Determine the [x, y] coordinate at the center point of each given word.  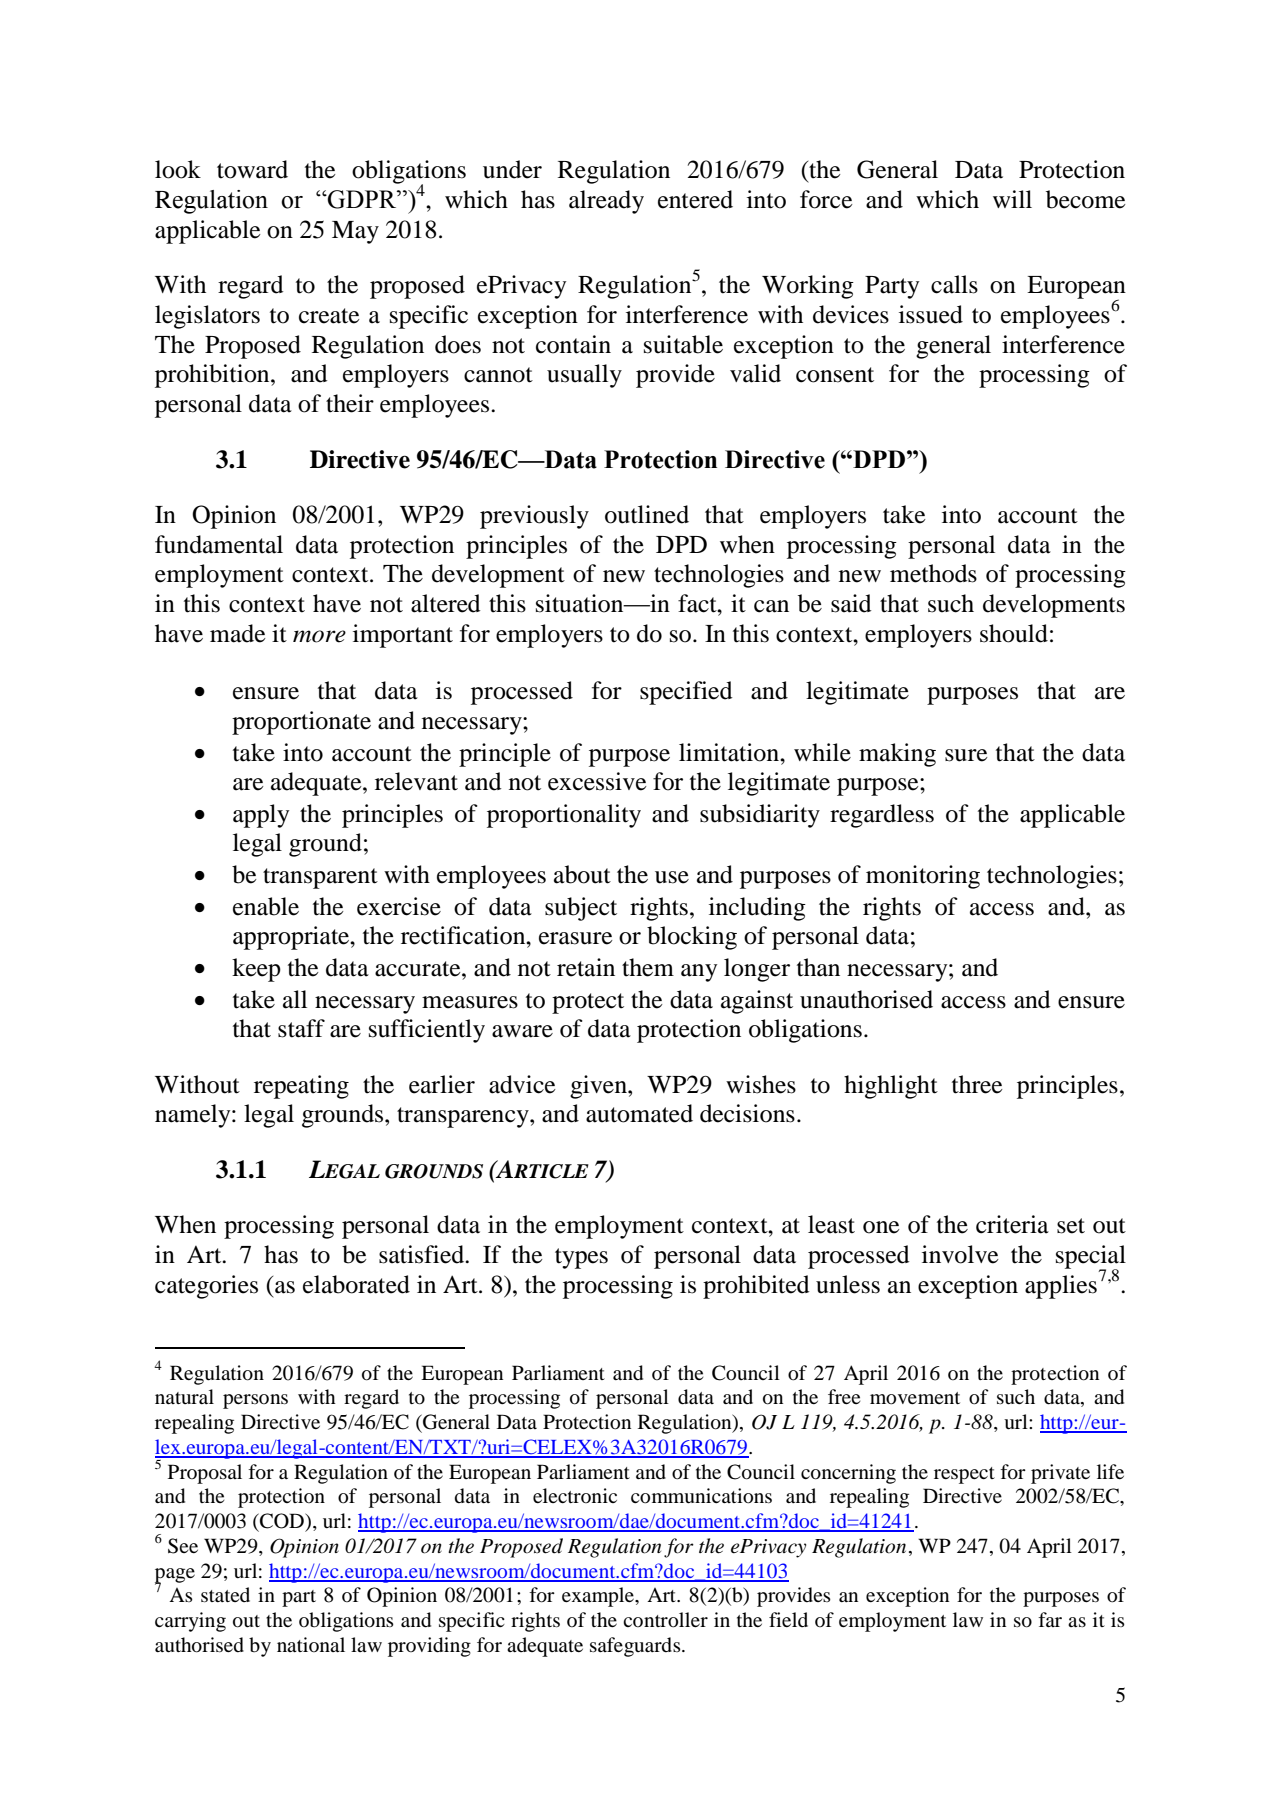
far [1050, 1619]
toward [252, 169]
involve [960, 1254]
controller [665, 1620]
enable [266, 906]
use [672, 877]
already [606, 202]
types [581, 1258]
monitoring [923, 877]
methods [933, 573]
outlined [647, 514]
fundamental [219, 544]
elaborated [356, 1284]
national [311, 1644]
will [1012, 199]
